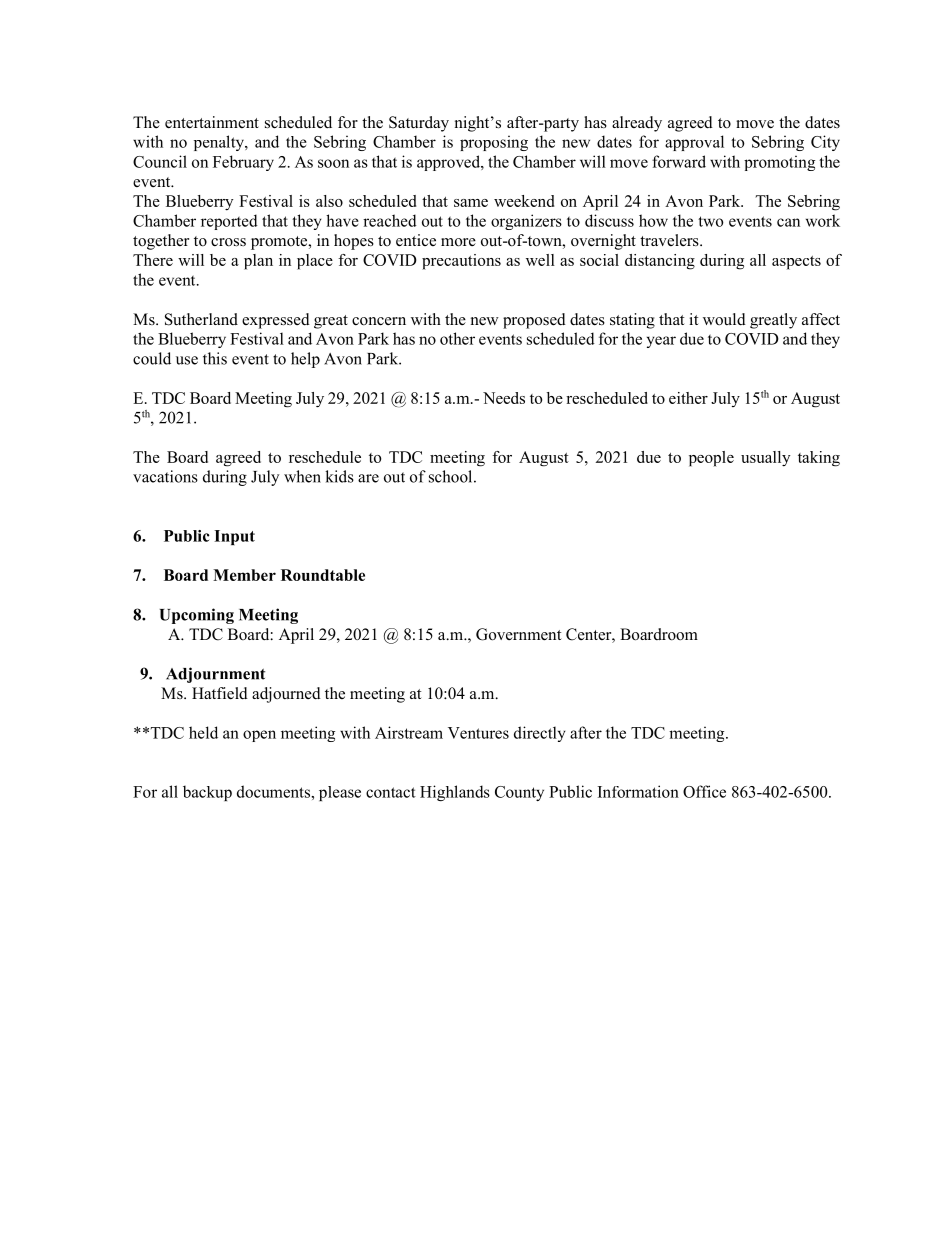  What do you see at coordinates (694, 143) in the page?
I see `approval` at bounding box center [694, 143].
